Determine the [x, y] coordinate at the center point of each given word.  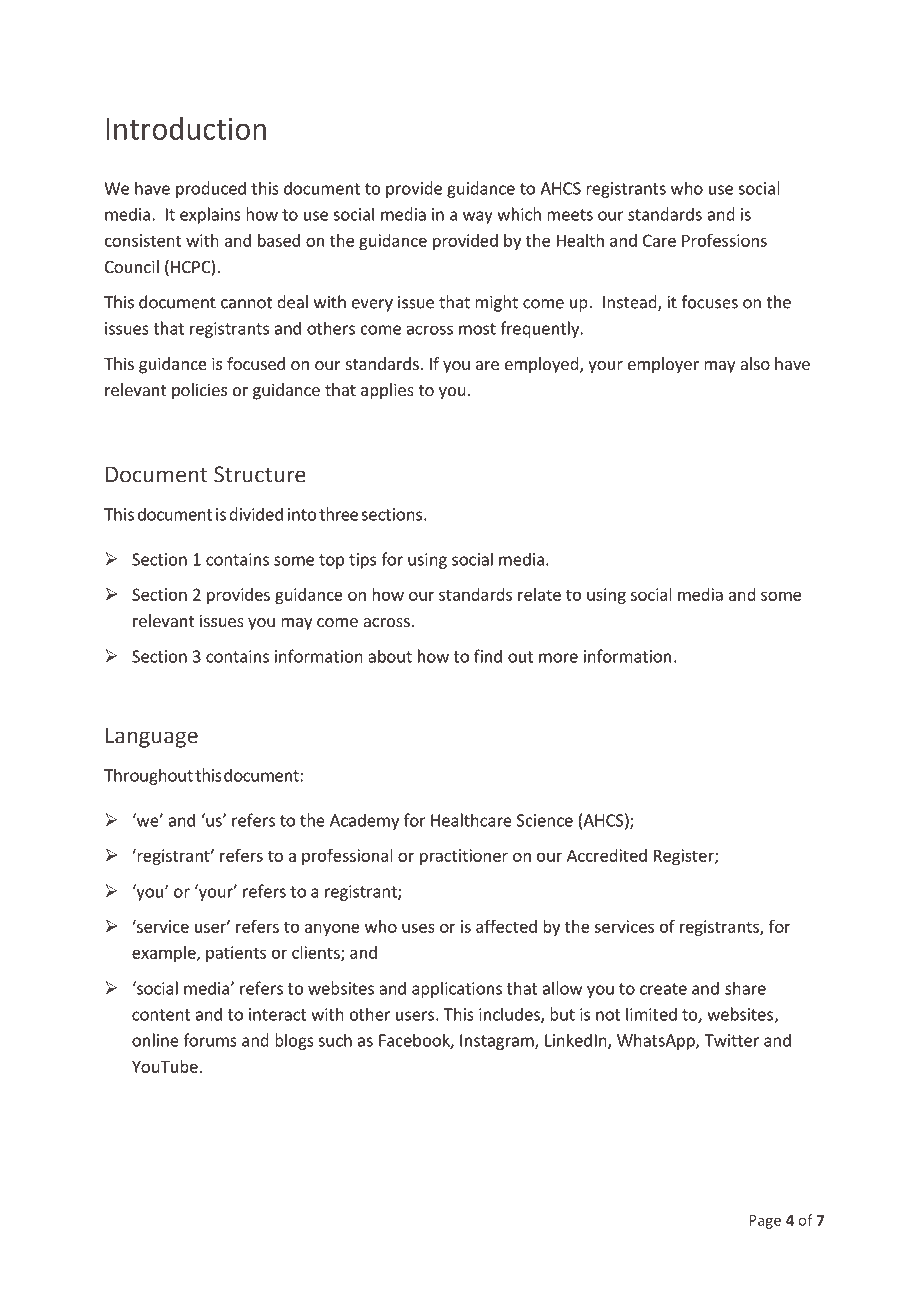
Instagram [498, 1042]
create [663, 989]
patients [236, 954]
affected [506, 926]
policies [199, 391]
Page [765, 1222]
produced [211, 189]
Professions [724, 240]
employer [663, 365]
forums [210, 1040]
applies [387, 391]
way [478, 217]
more [558, 658]
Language [152, 737]
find [488, 656]
